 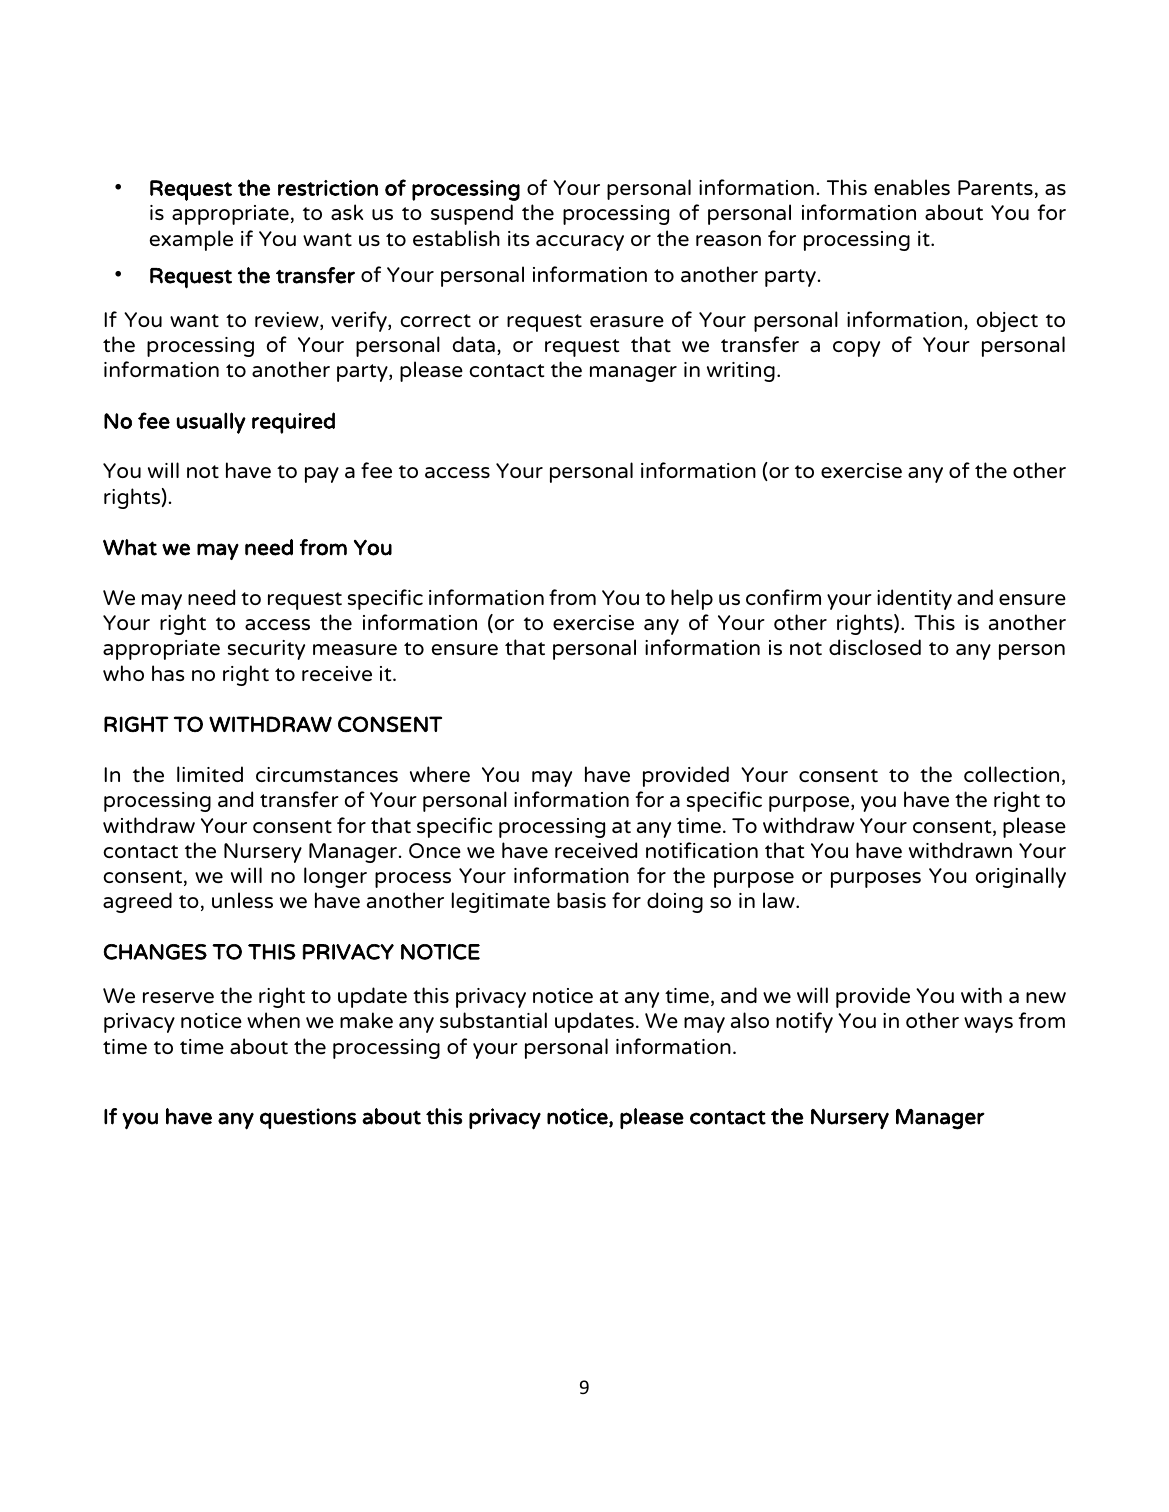 I want to click on where, so click(x=440, y=774).
